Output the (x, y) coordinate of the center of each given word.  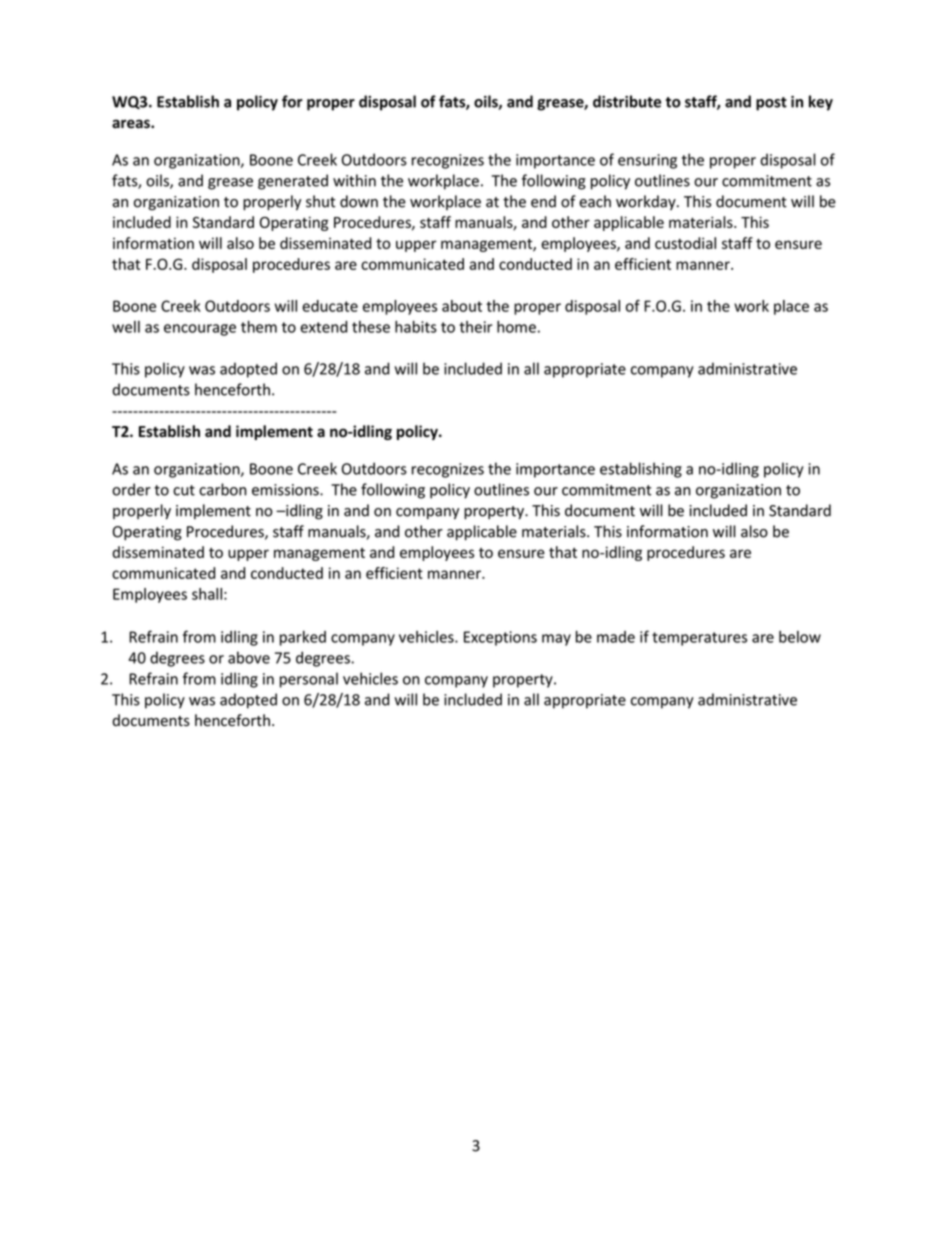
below (800, 637)
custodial (685, 243)
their (476, 327)
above (249, 657)
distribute (627, 101)
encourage (200, 330)
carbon (223, 489)
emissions (286, 490)
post (771, 104)
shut (321, 201)
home (516, 326)
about (462, 306)
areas (132, 124)
